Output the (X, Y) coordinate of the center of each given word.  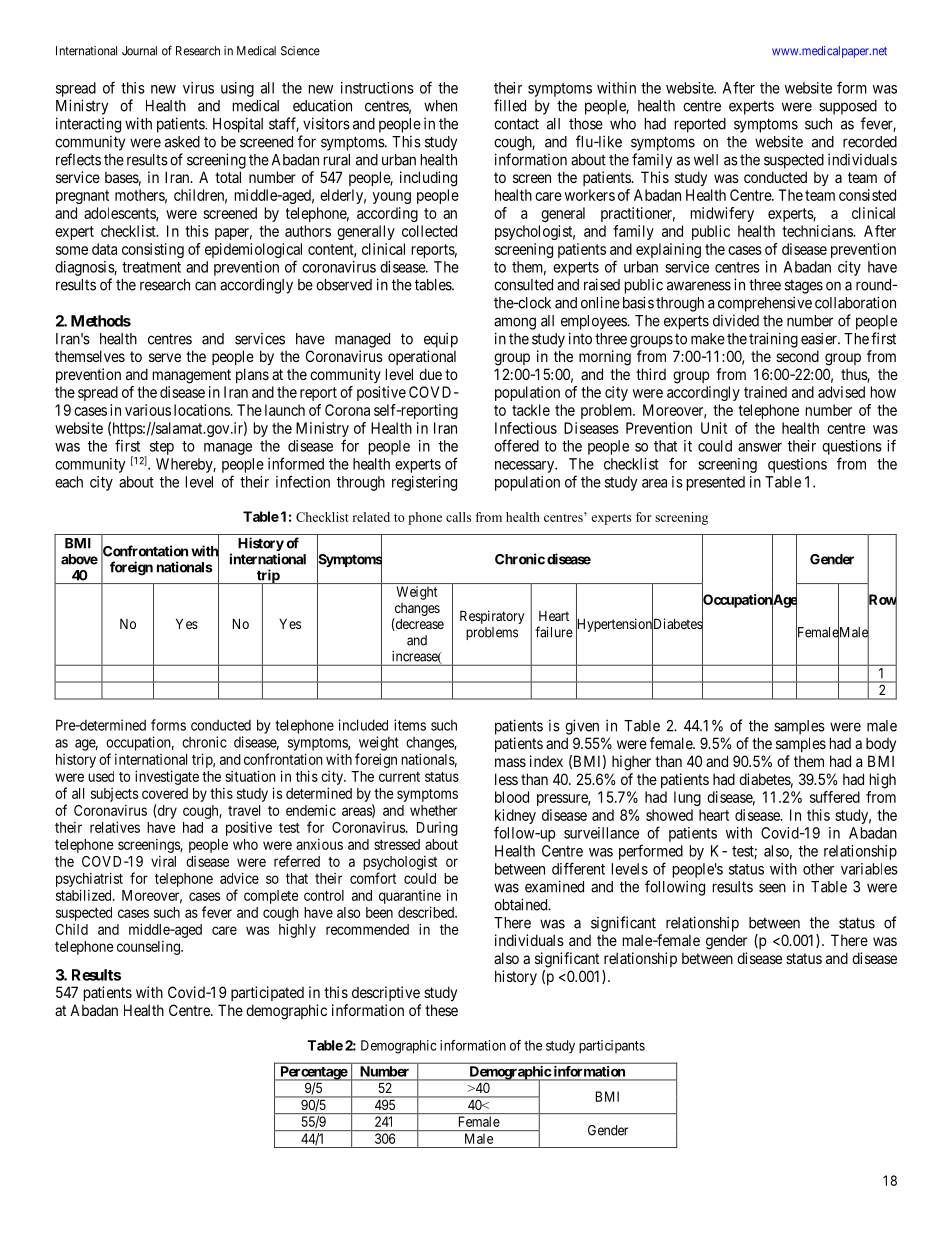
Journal (139, 51)
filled (510, 105)
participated (267, 993)
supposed (848, 107)
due (430, 374)
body (881, 744)
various (148, 410)
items (410, 725)
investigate (167, 777)
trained (765, 392)
